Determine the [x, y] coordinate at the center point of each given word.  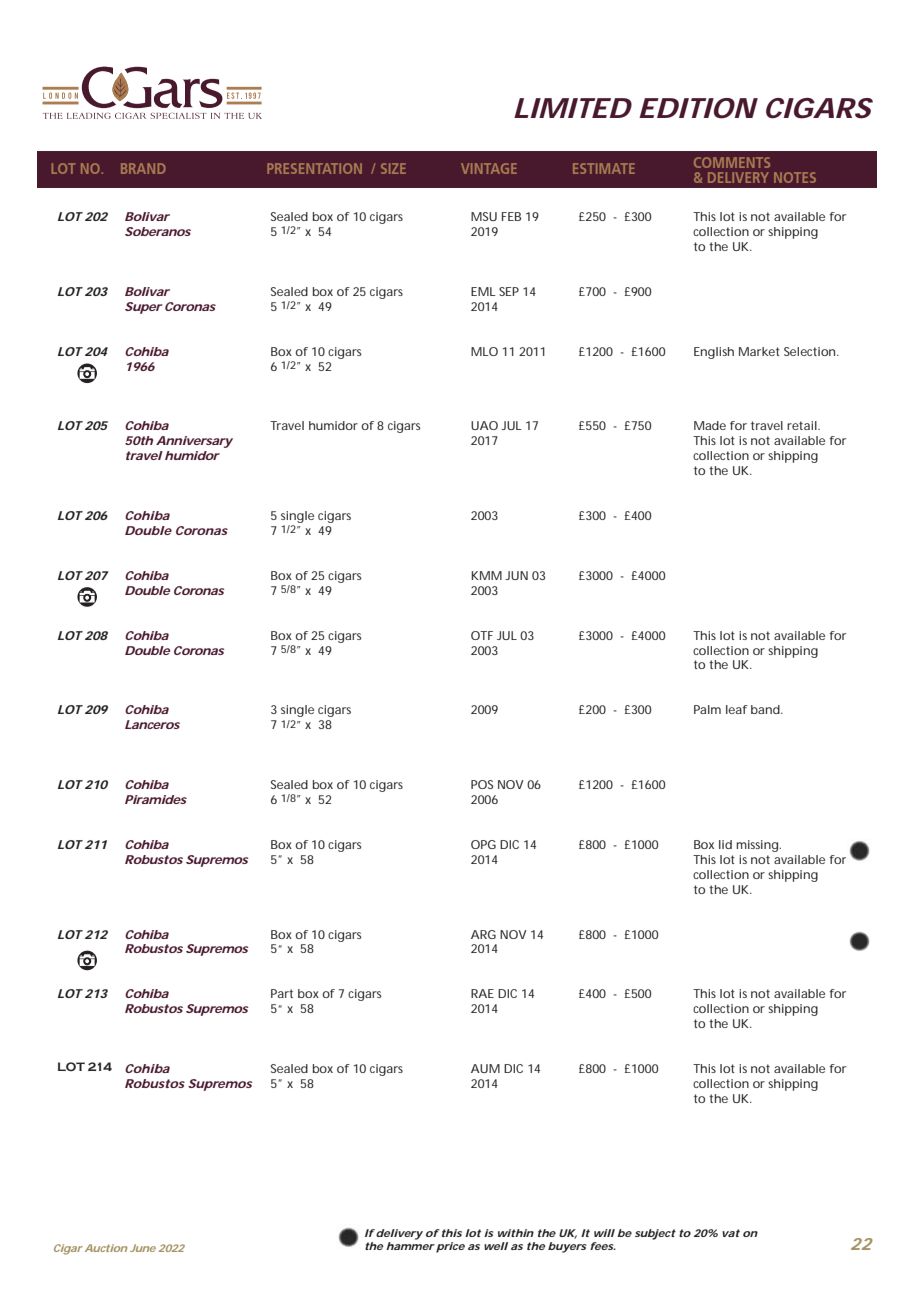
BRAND [143, 168]
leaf [737, 709]
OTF [482, 635]
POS [482, 784]
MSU [484, 216]
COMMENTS [732, 162]
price [450, 1247]
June [143, 1248]
